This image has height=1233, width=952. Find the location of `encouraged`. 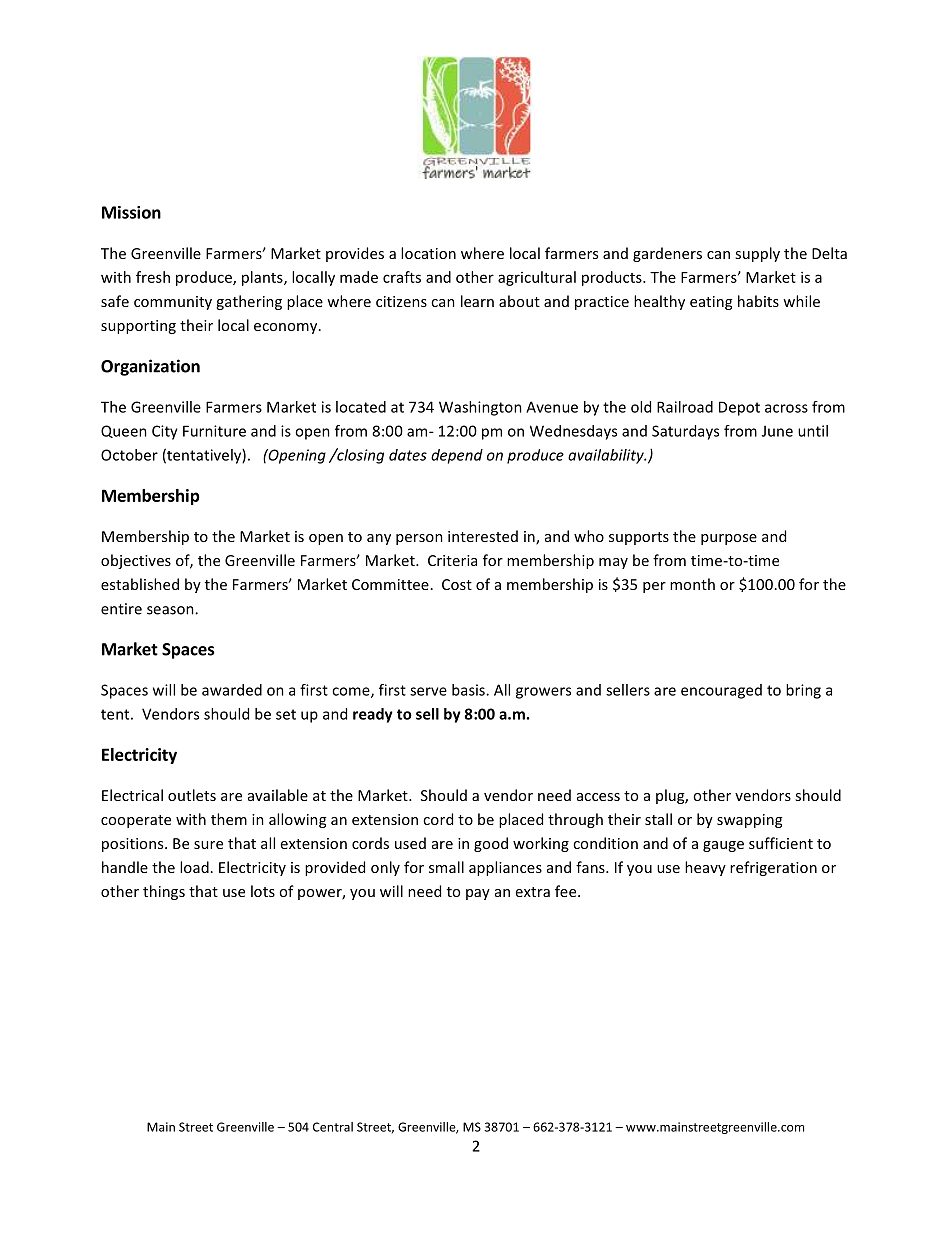

encouraged is located at coordinates (721, 691).
